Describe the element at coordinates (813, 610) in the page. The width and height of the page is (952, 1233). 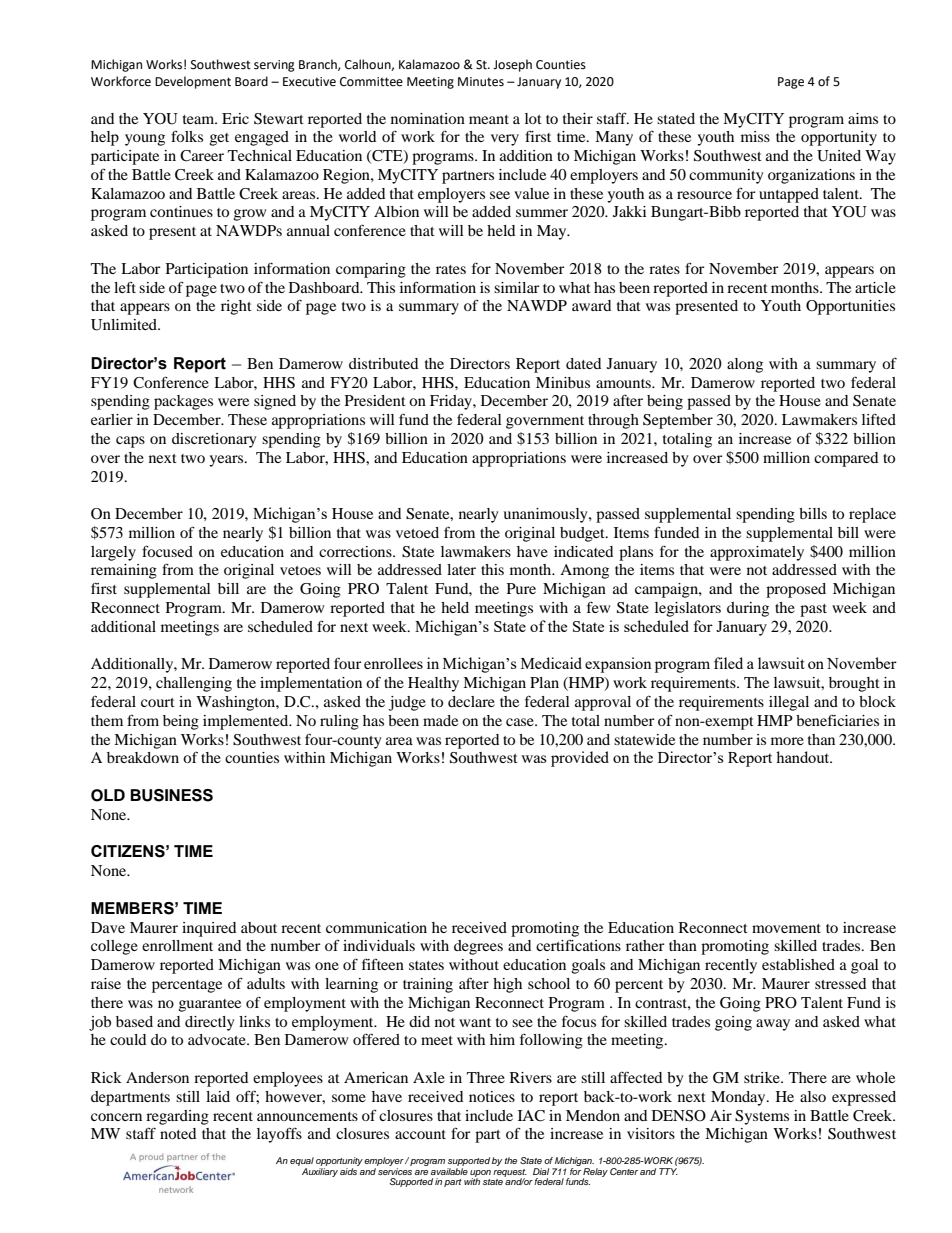
I see `past` at that location.
